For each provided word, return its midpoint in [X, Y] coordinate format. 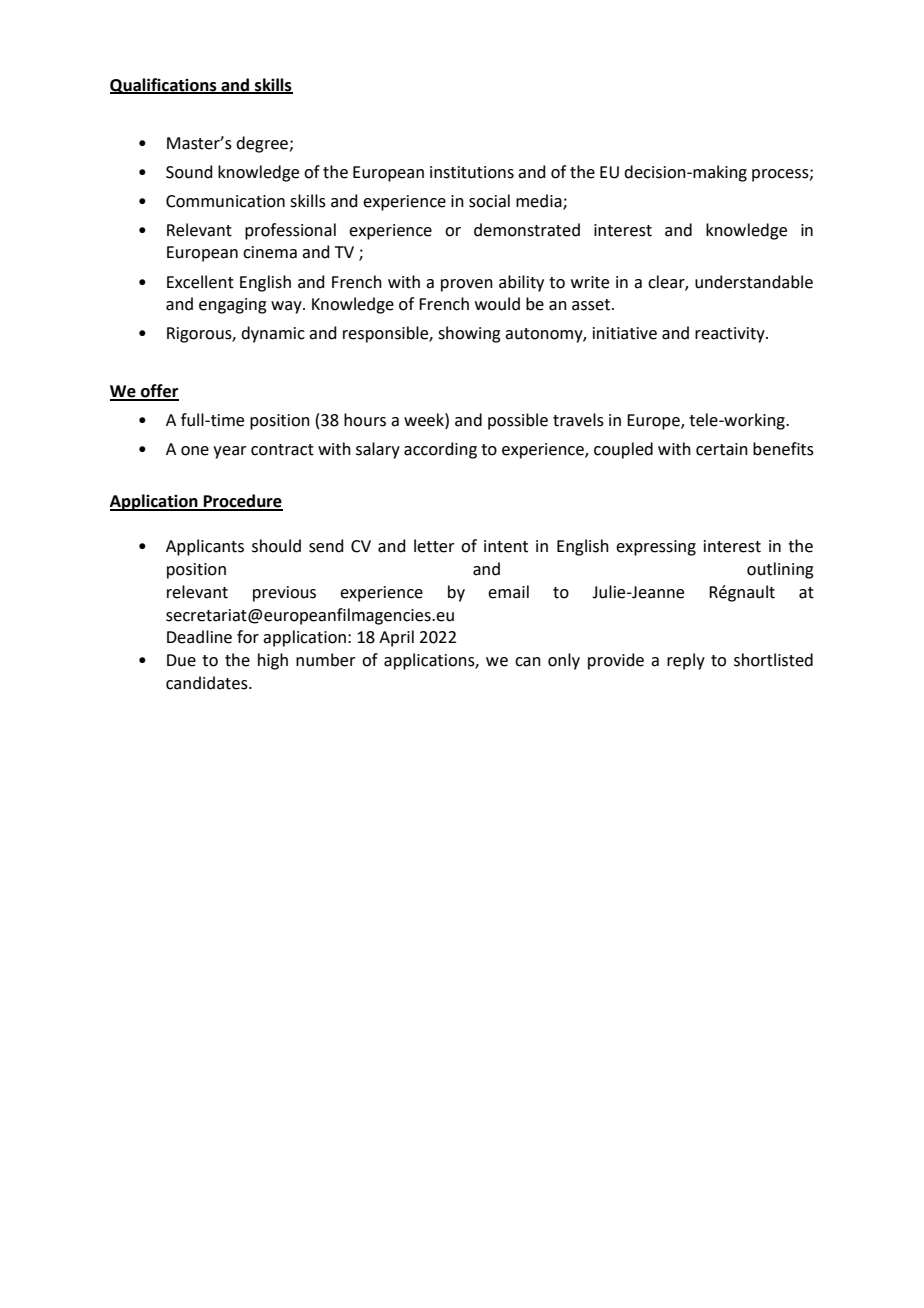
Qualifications [164, 86]
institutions [472, 172]
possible [518, 421]
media [540, 201]
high [273, 661]
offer [159, 392]
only [564, 661]
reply [686, 661]
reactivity [731, 335]
